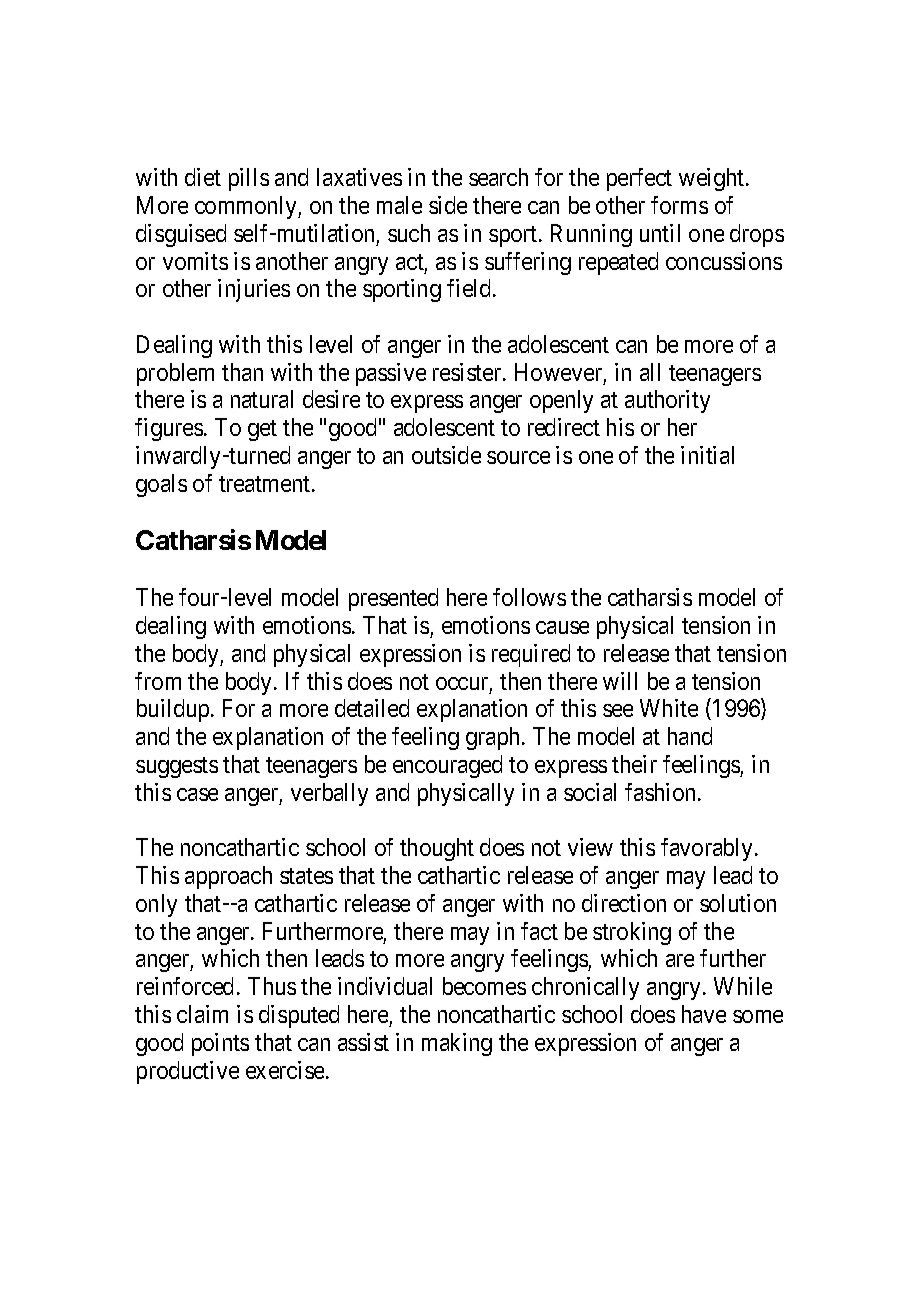 Image resolution: width=924 pixels, height=1308 pixels. I want to click on making, so click(457, 1044).
